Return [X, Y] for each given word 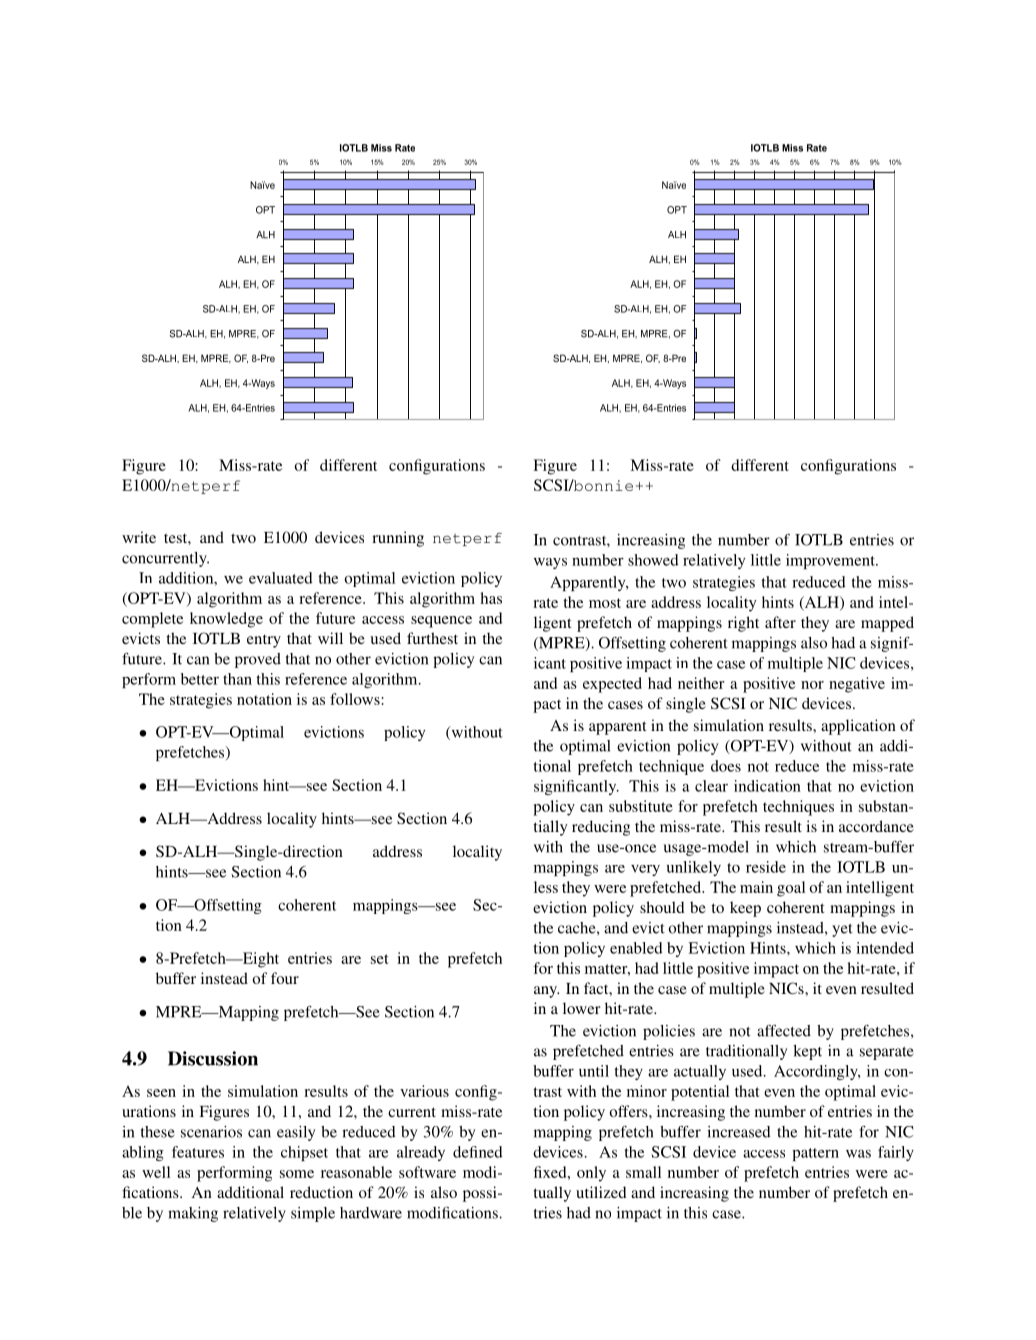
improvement [831, 561]
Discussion [213, 1058]
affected [784, 1030]
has [491, 598]
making [193, 1214]
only [591, 1174]
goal [791, 889]
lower [582, 1008]
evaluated [281, 578]
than [237, 679]
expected [612, 685]
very [645, 870]
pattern [815, 1154]
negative [857, 685]
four [285, 978]
